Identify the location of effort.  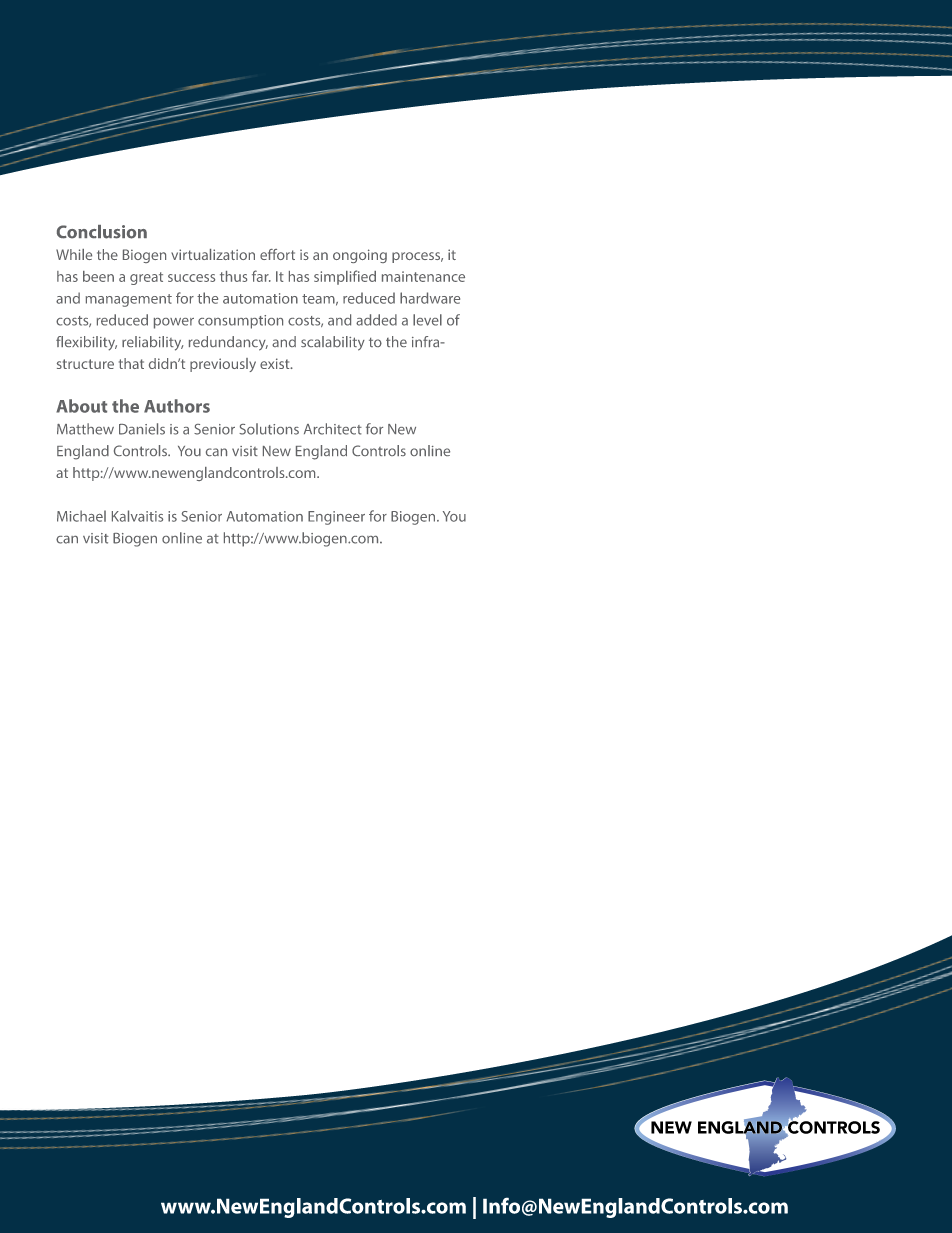
(277, 254).
